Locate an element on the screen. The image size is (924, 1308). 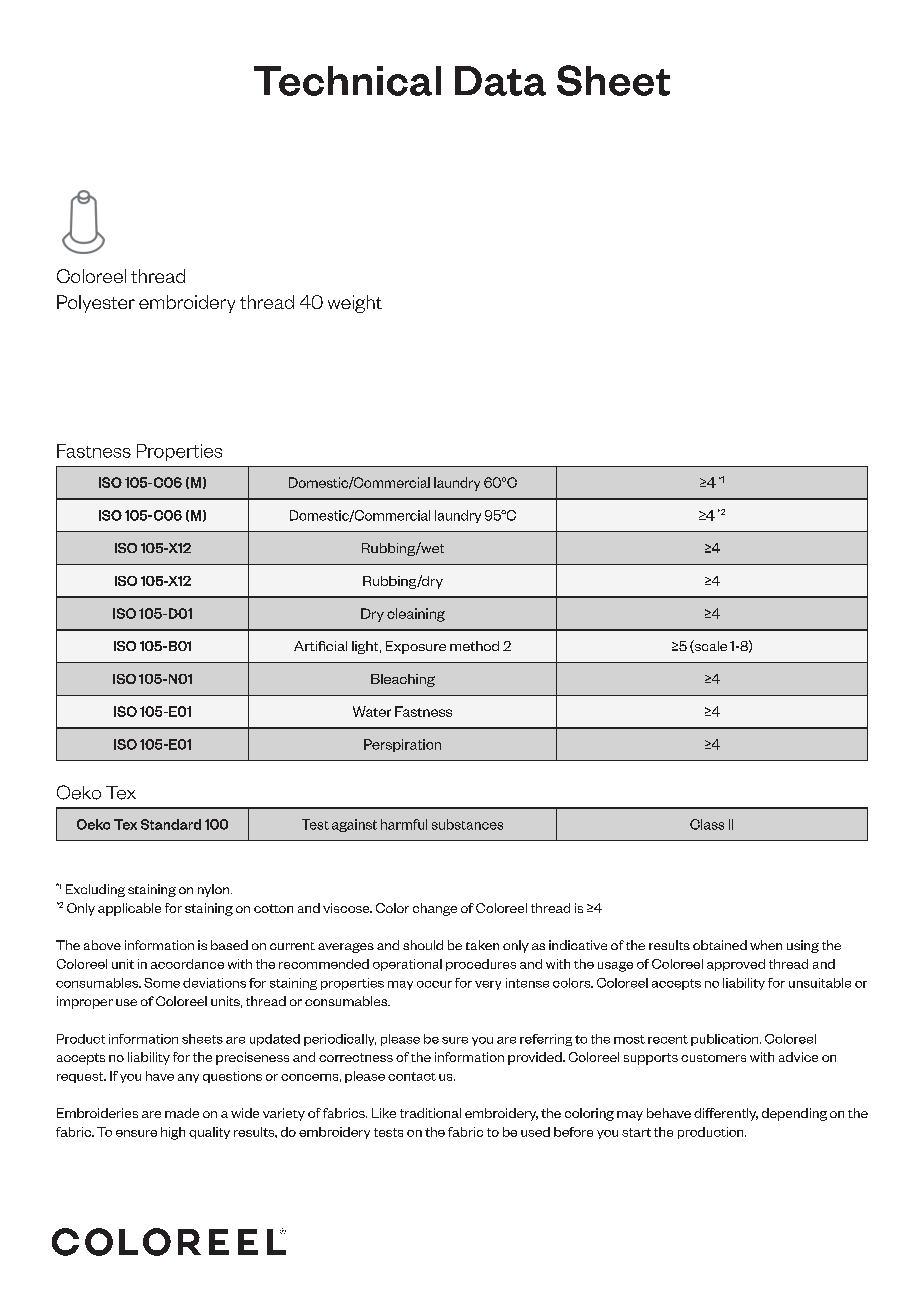
Technical is located at coordinates (347, 81).
